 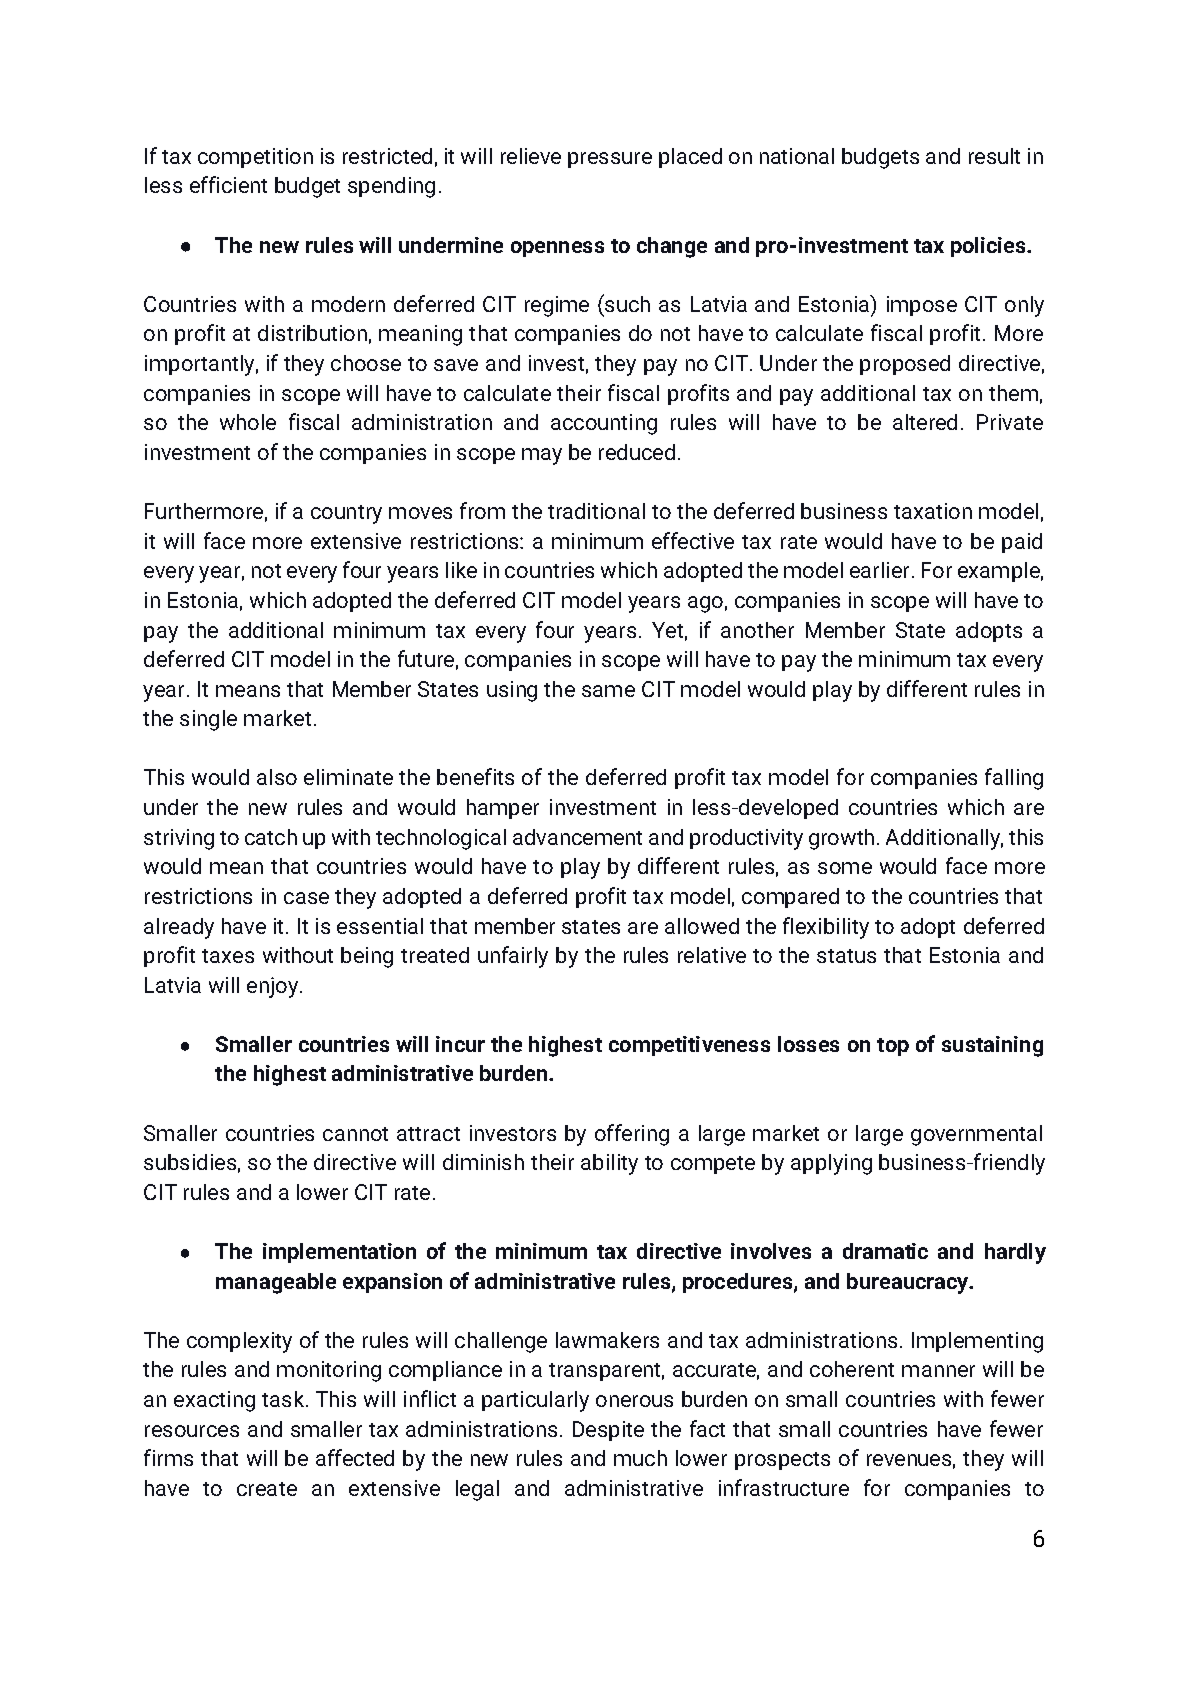 I want to click on advancement, so click(x=577, y=837).
